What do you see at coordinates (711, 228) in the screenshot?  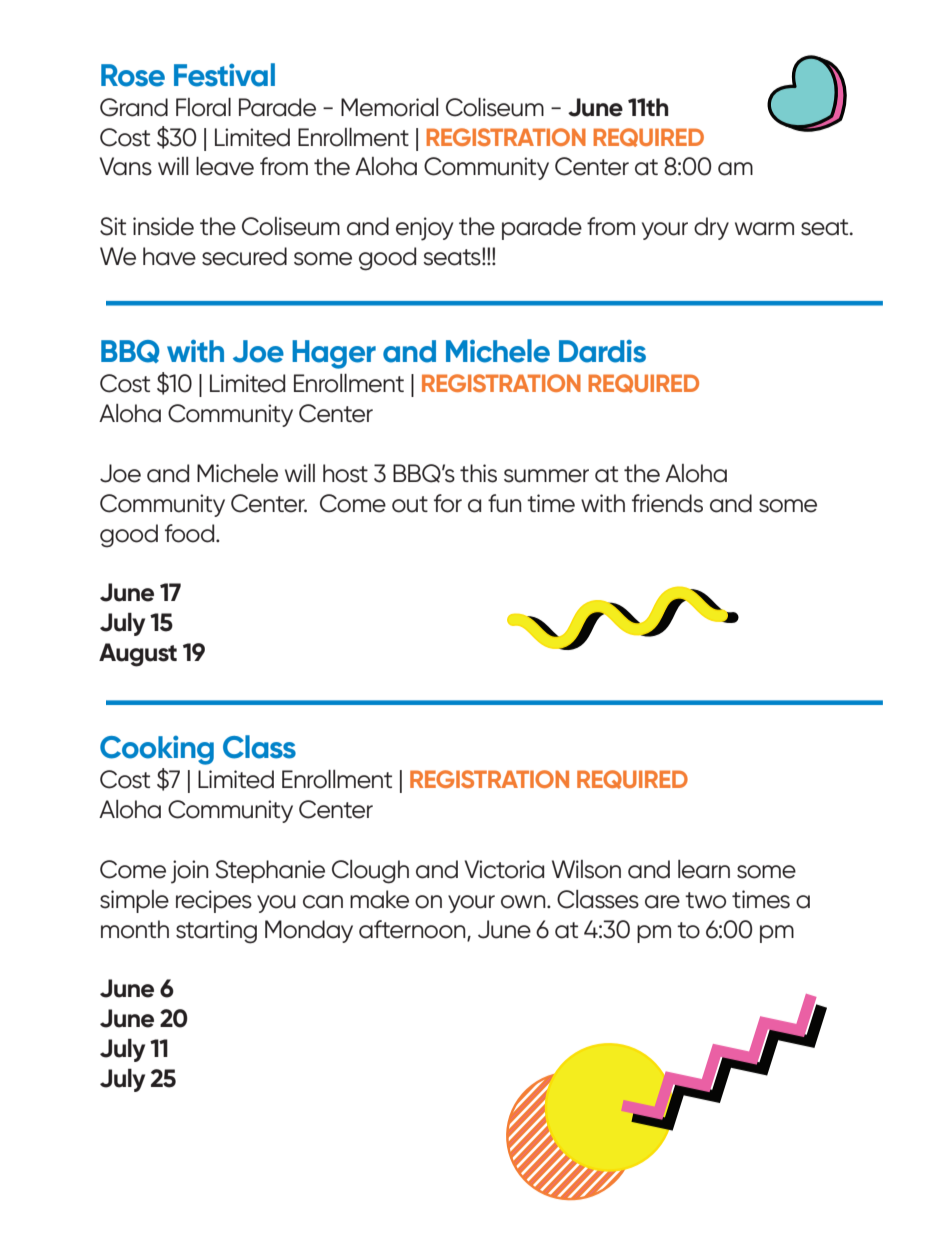 I see `dry` at bounding box center [711, 228].
